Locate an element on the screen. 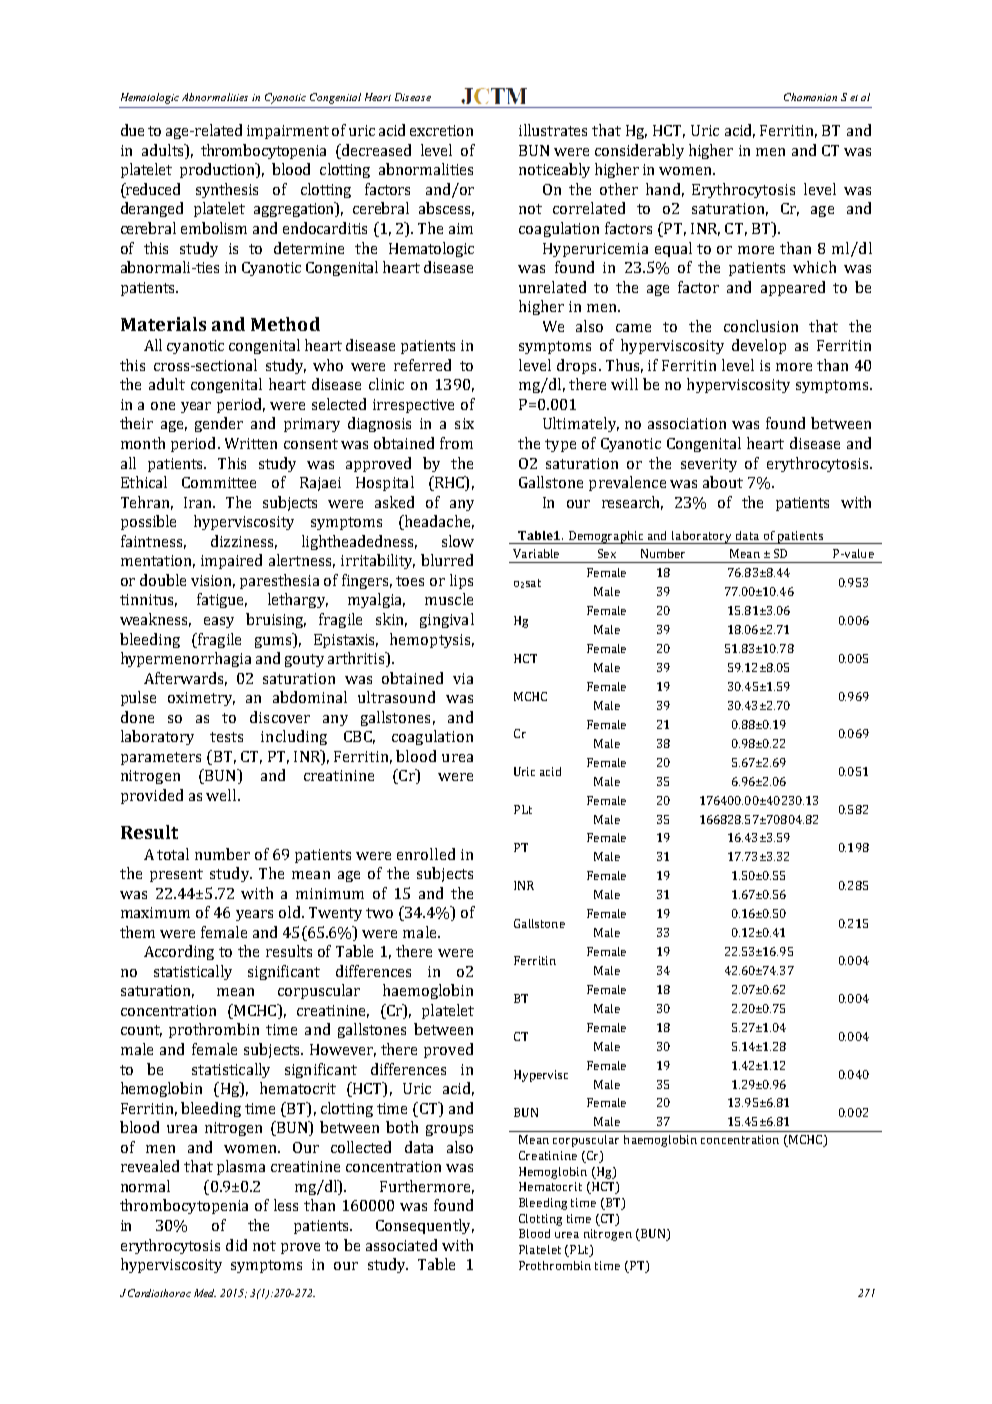  production is located at coordinates (218, 170).
